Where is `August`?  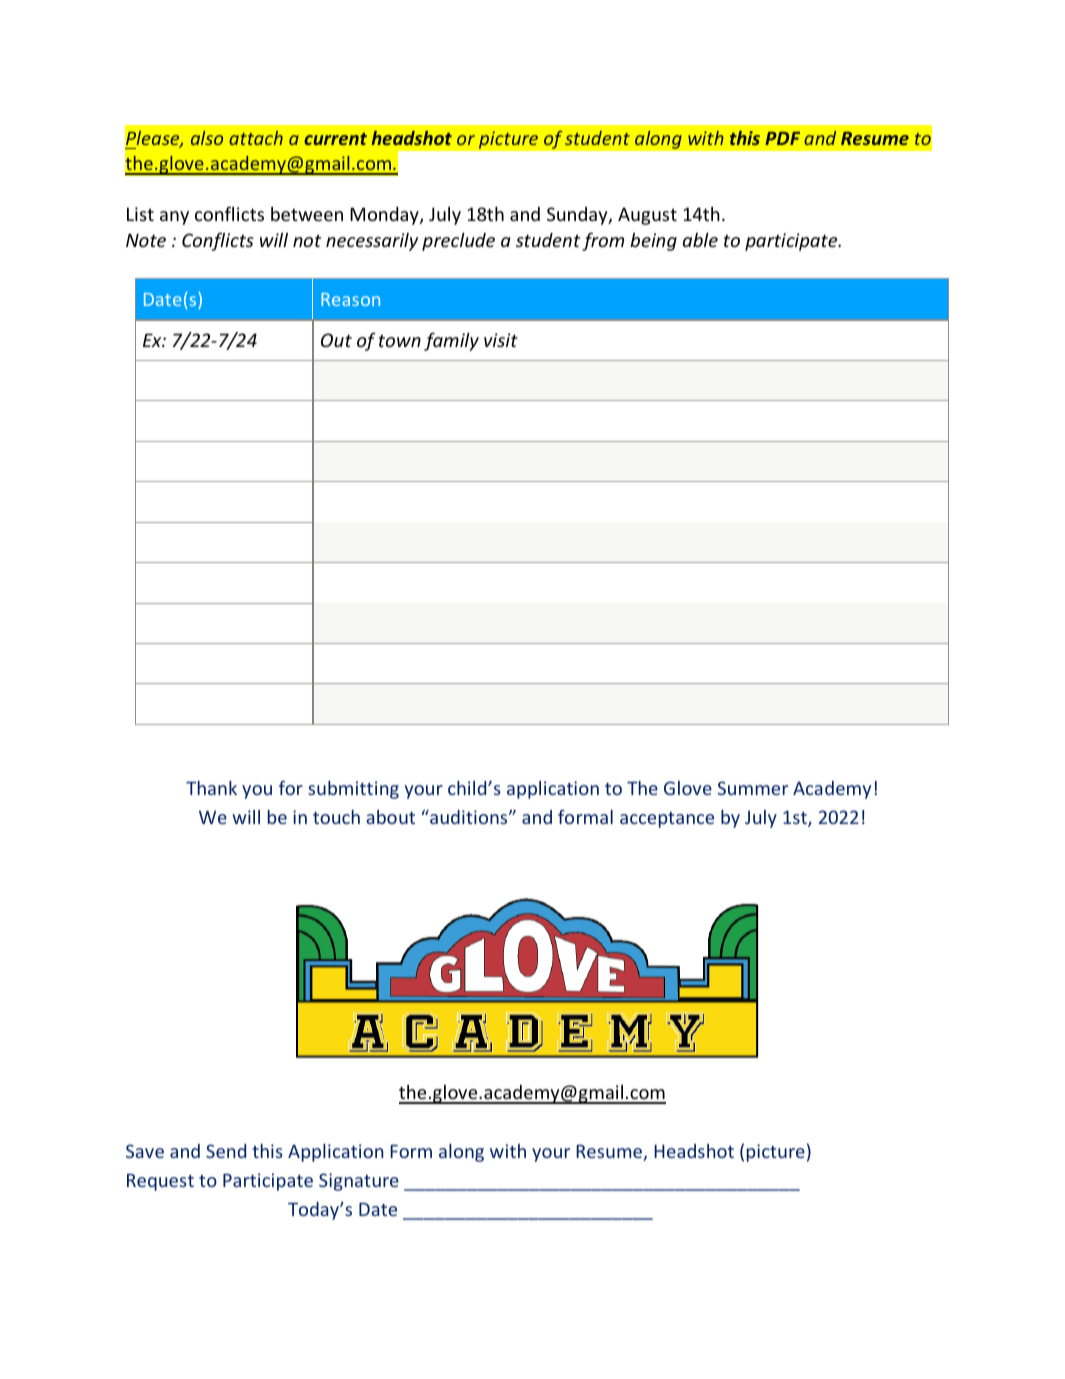
August is located at coordinates (647, 216).
